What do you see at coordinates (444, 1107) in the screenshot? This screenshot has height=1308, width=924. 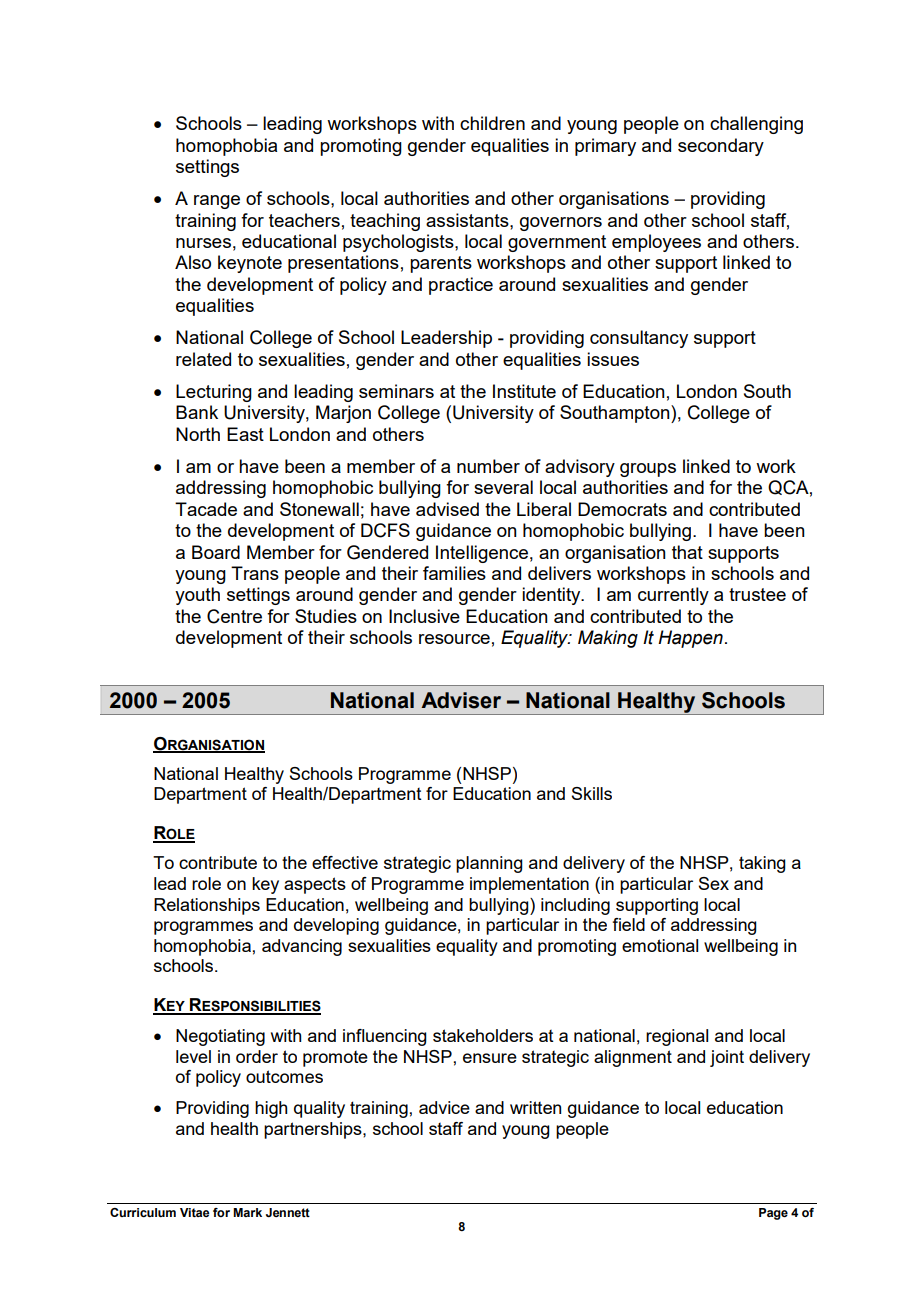 I see `advice` at bounding box center [444, 1107].
